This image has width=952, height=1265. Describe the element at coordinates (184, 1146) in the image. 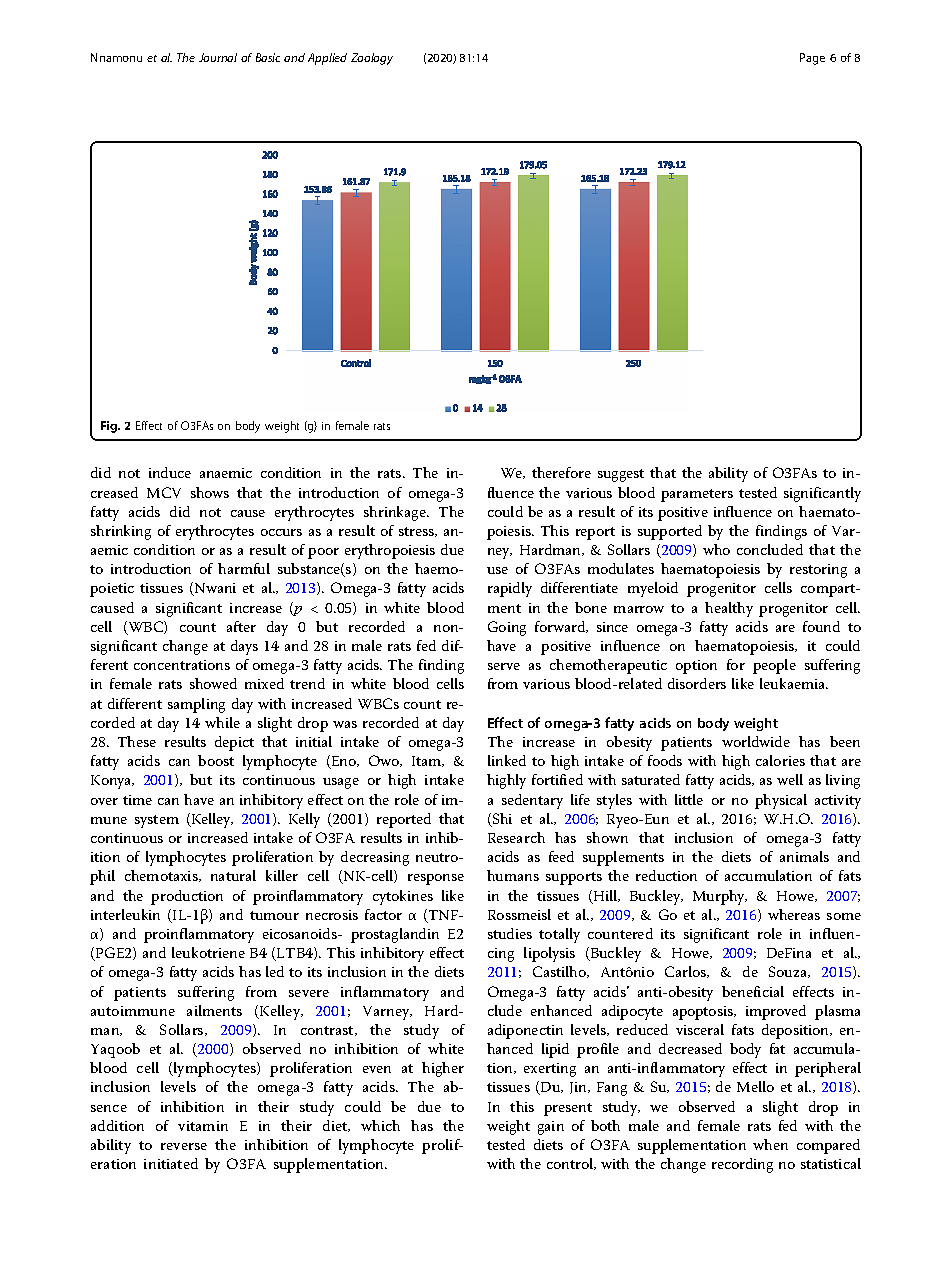

I see `reverse` at that location.
